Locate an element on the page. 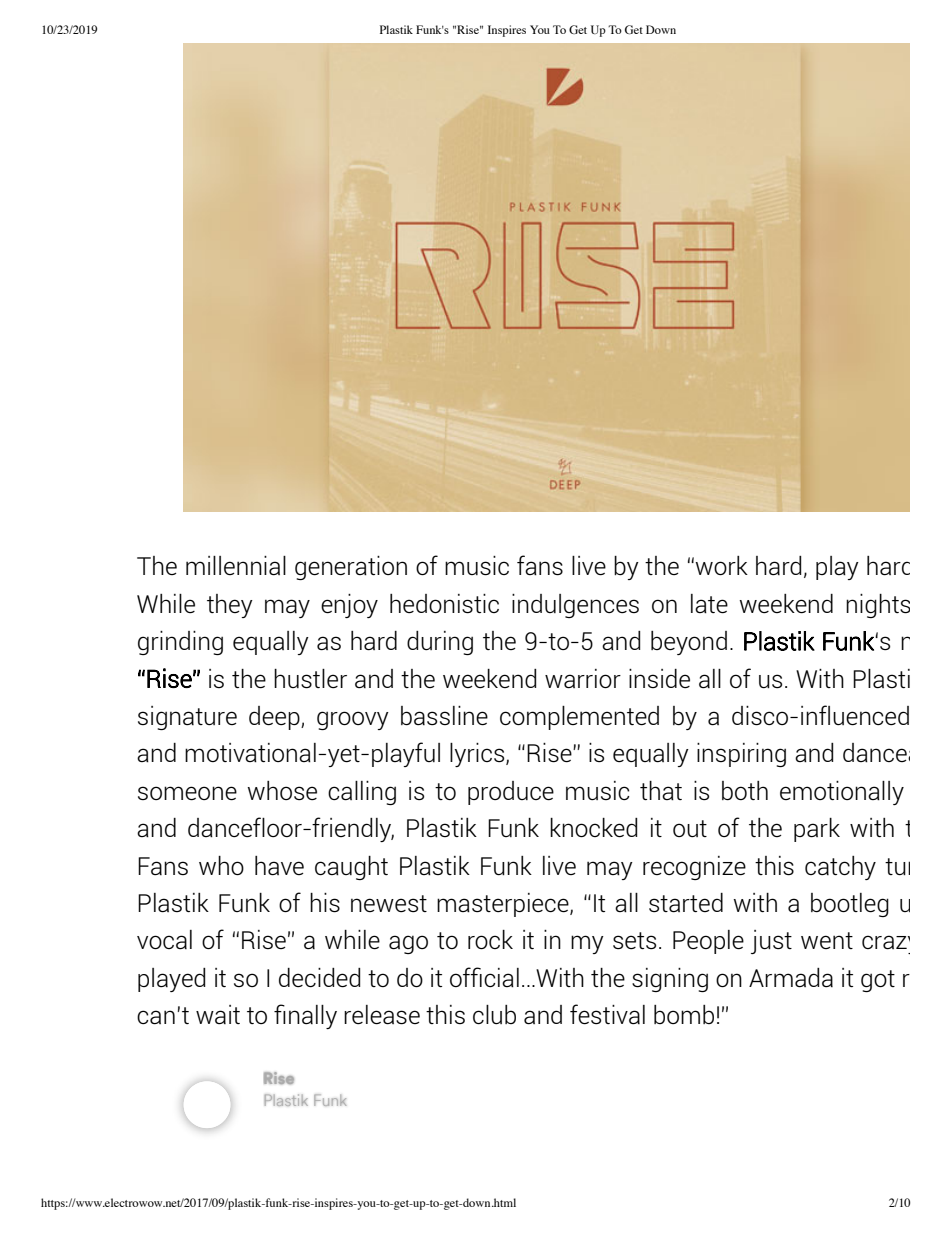 The width and height of the image is (952, 1233). indulgences is located at coordinates (575, 606).
